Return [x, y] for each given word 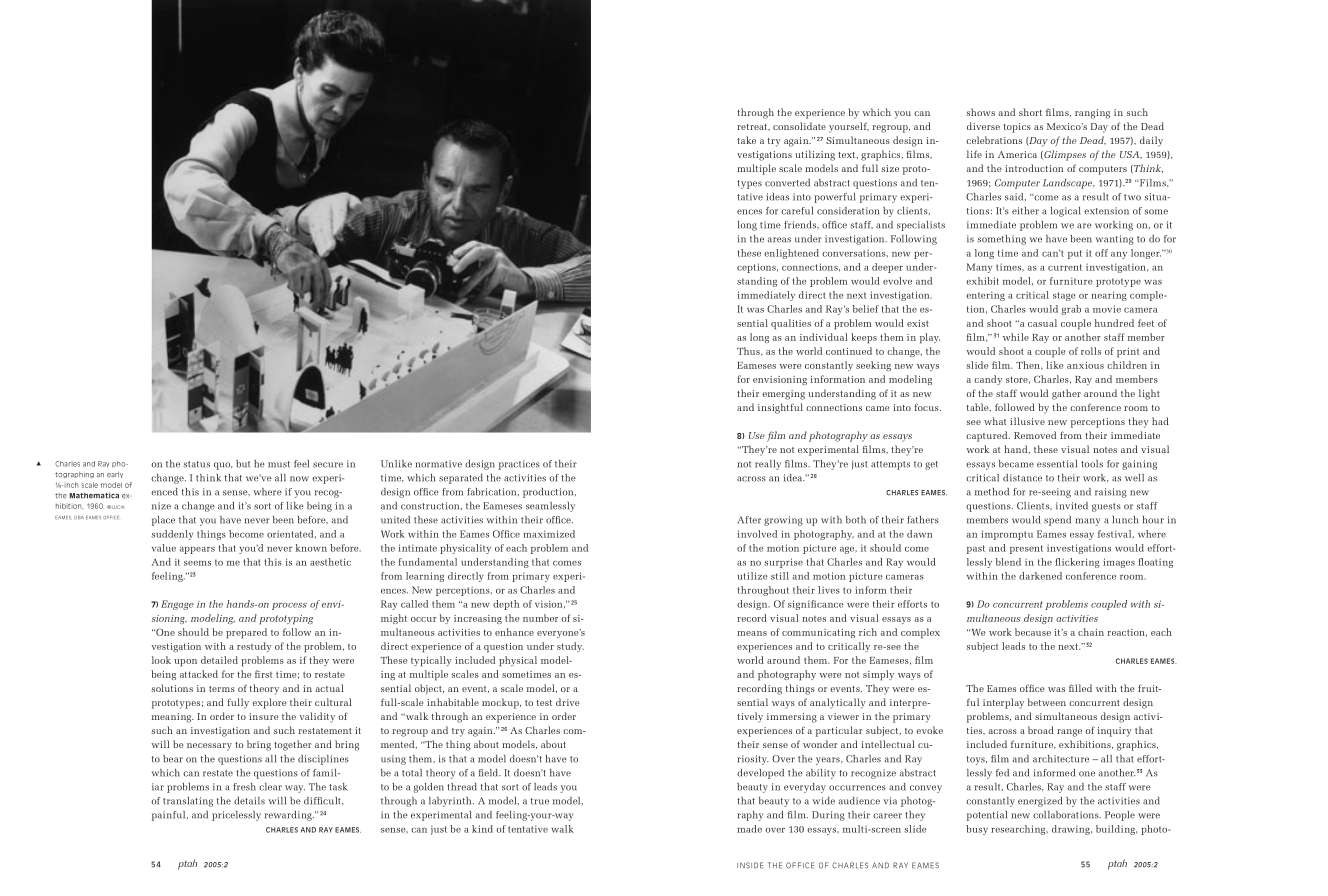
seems [197, 563]
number [540, 618]
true [540, 801]
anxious [1085, 365]
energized [1040, 802]
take [746, 140]
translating [188, 802]
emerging [783, 395]
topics [1017, 128]
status [196, 464]
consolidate [799, 126]
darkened [1040, 576]
